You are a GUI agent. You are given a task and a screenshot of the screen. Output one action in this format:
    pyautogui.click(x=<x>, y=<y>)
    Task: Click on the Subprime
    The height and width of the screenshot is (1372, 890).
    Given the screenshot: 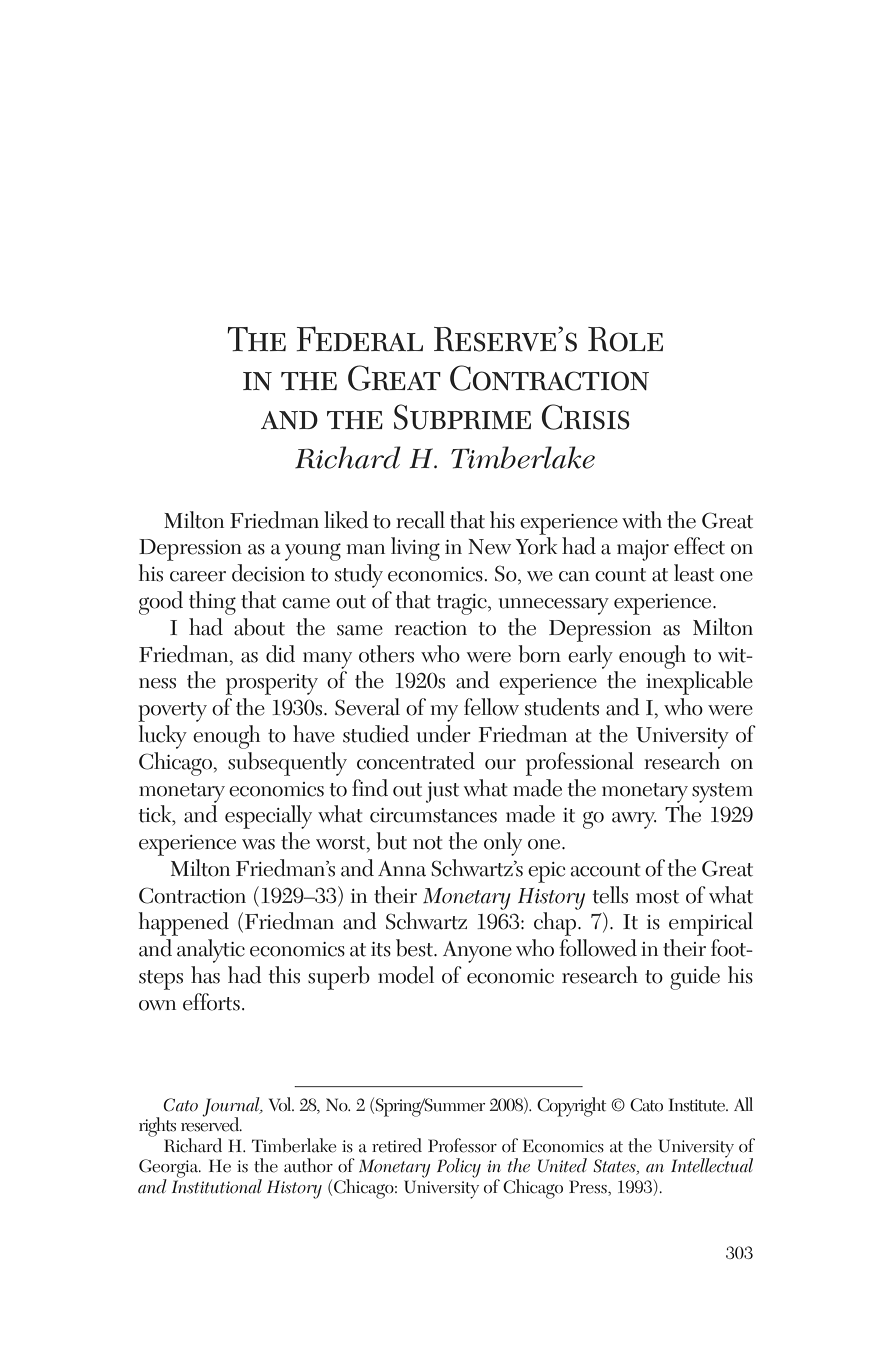 What is the action you would take?
    pyautogui.click(x=462, y=417)
